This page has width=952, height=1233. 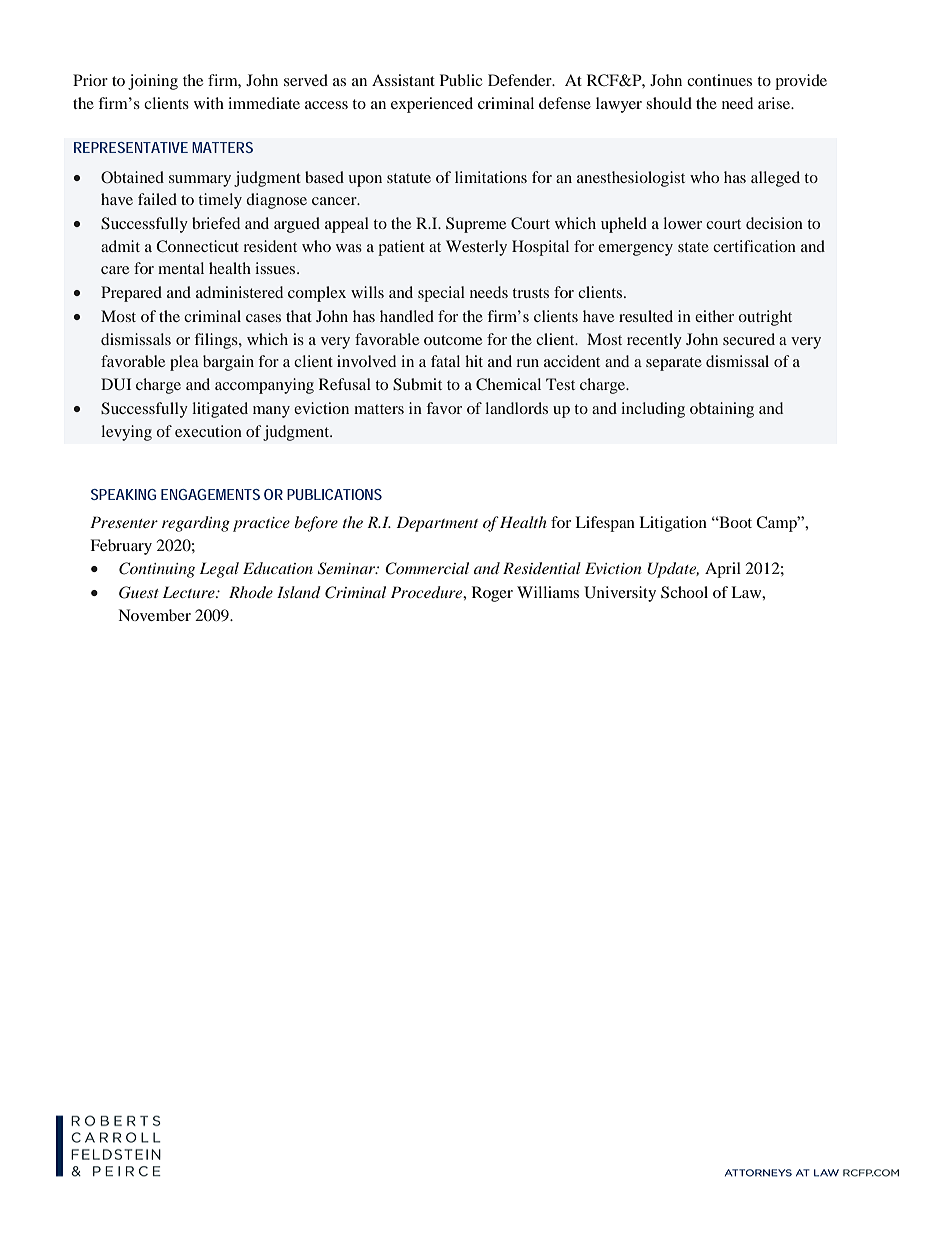 What do you see at coordinates (184, 363) in the page?
I see `plea` at bounding box center [184, 363].
